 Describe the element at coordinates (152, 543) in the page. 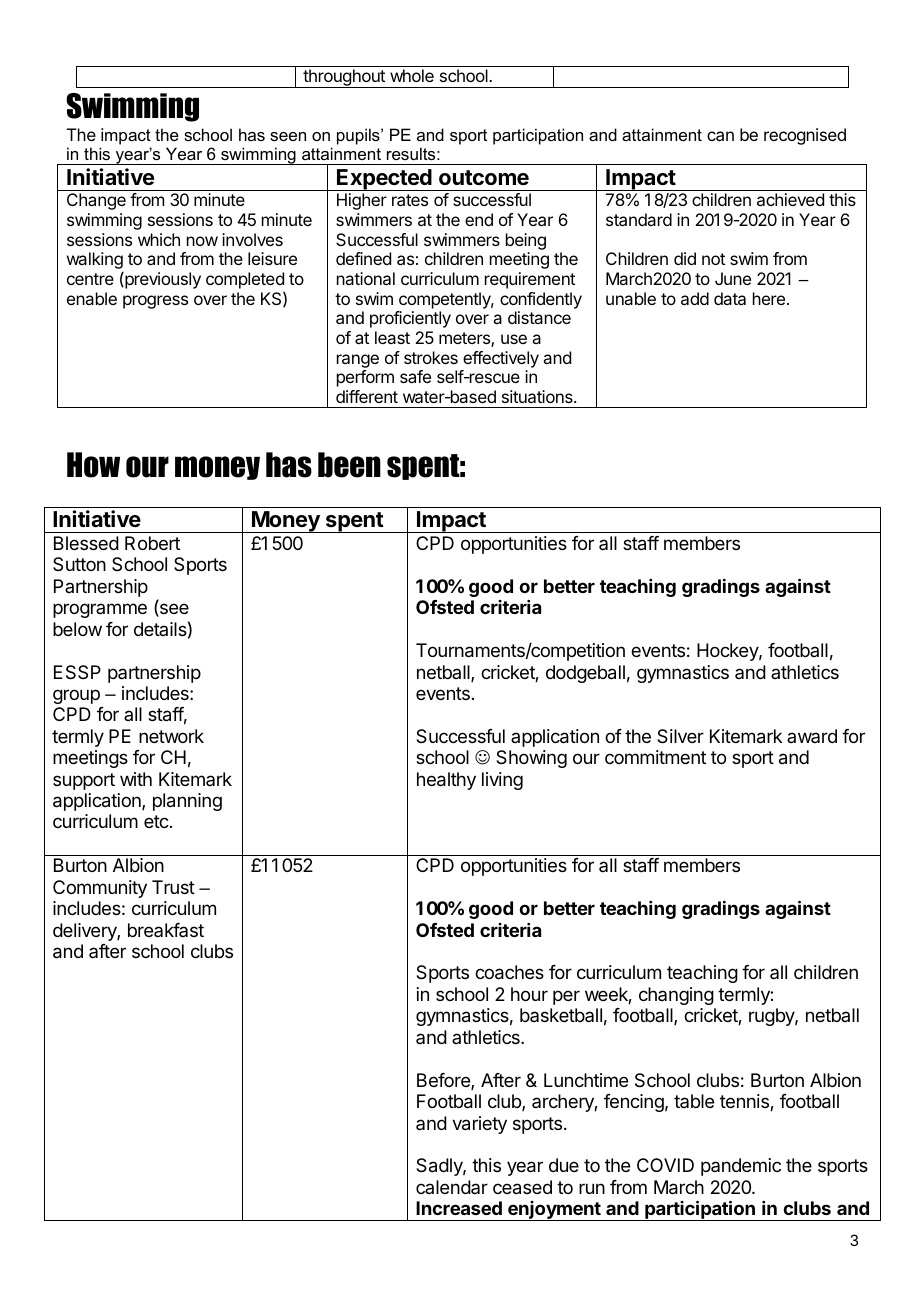

I see `Robert` at that location.
